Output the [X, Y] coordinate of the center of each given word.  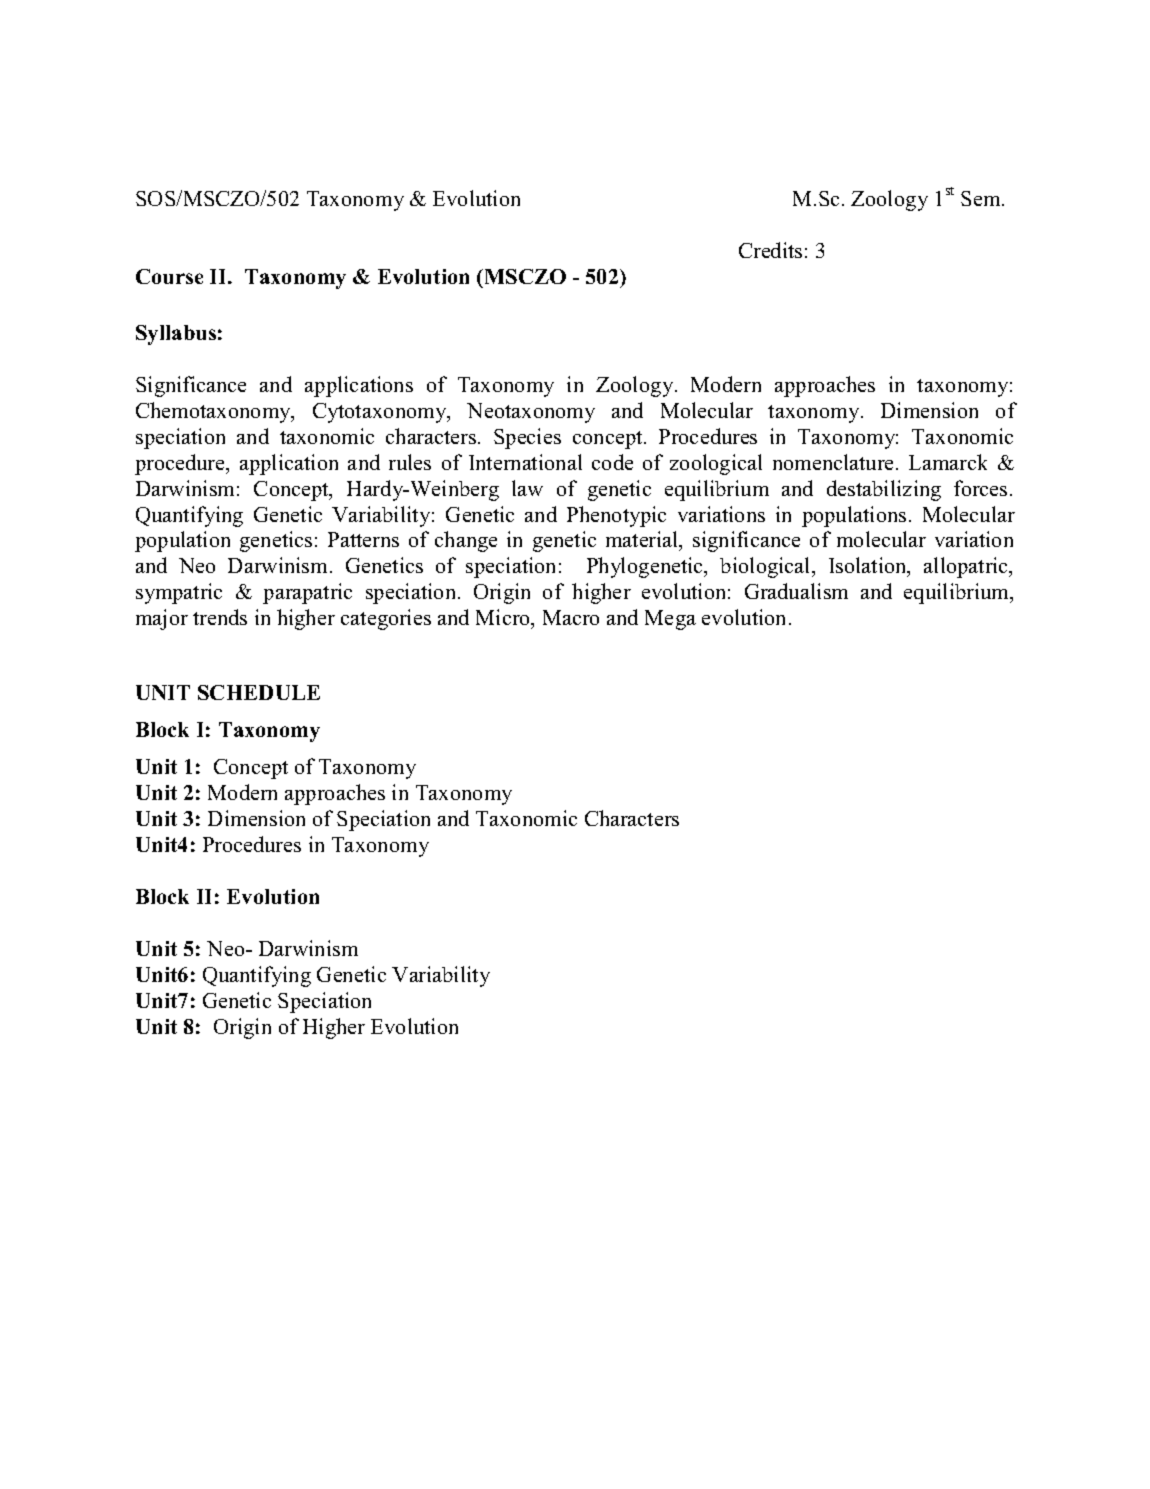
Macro [571, 617]
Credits [770, 250]
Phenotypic [616, 516]
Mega [670, 620]
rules [410, 462]
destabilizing [884, 490]
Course [169, 276]
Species [527, 438]
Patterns [363, 539]
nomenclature [833, 462]
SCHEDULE [259, 692]
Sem [982, 198]
